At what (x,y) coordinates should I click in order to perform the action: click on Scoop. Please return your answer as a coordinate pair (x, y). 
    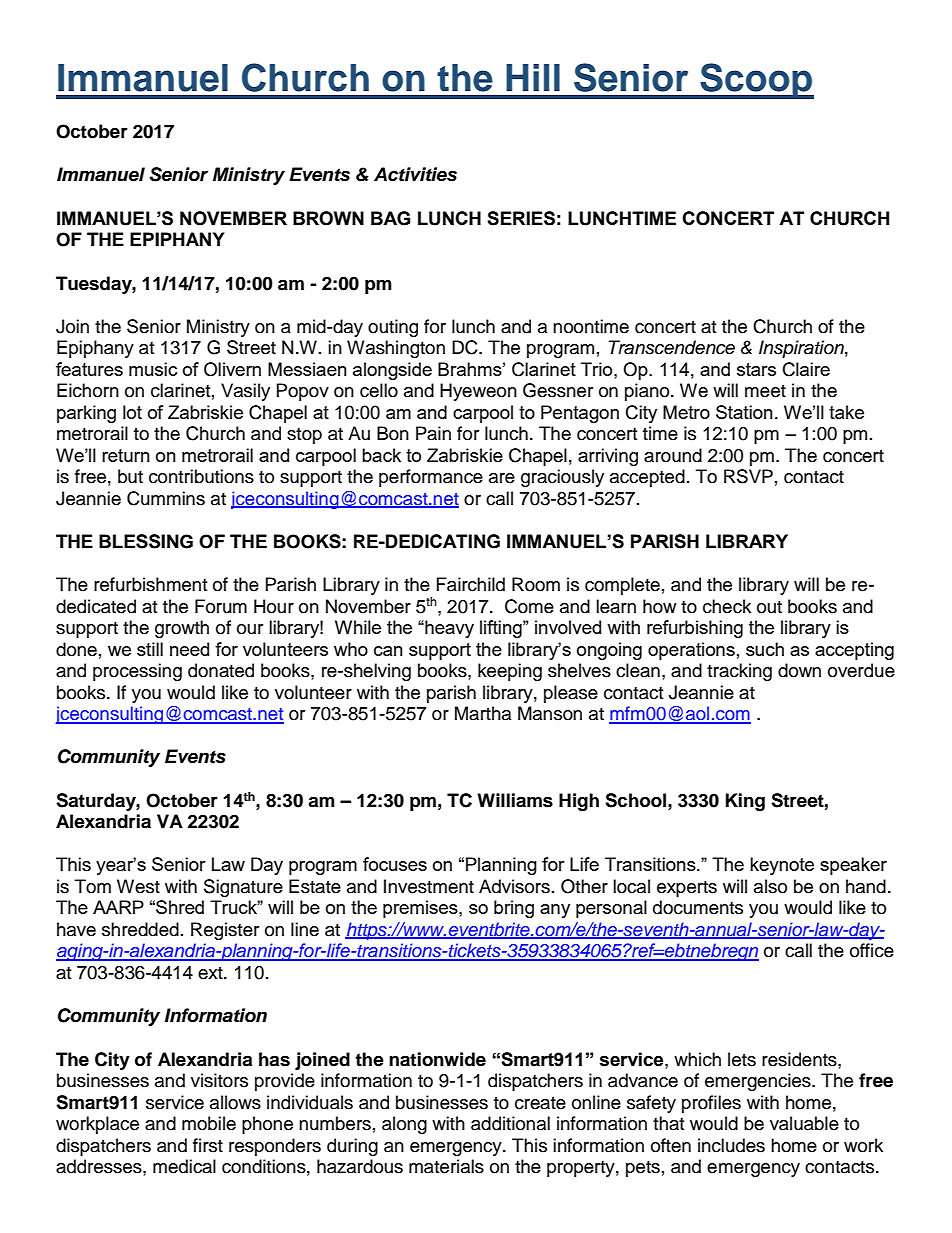
    Looking at the image, I should click on (756, 81).
